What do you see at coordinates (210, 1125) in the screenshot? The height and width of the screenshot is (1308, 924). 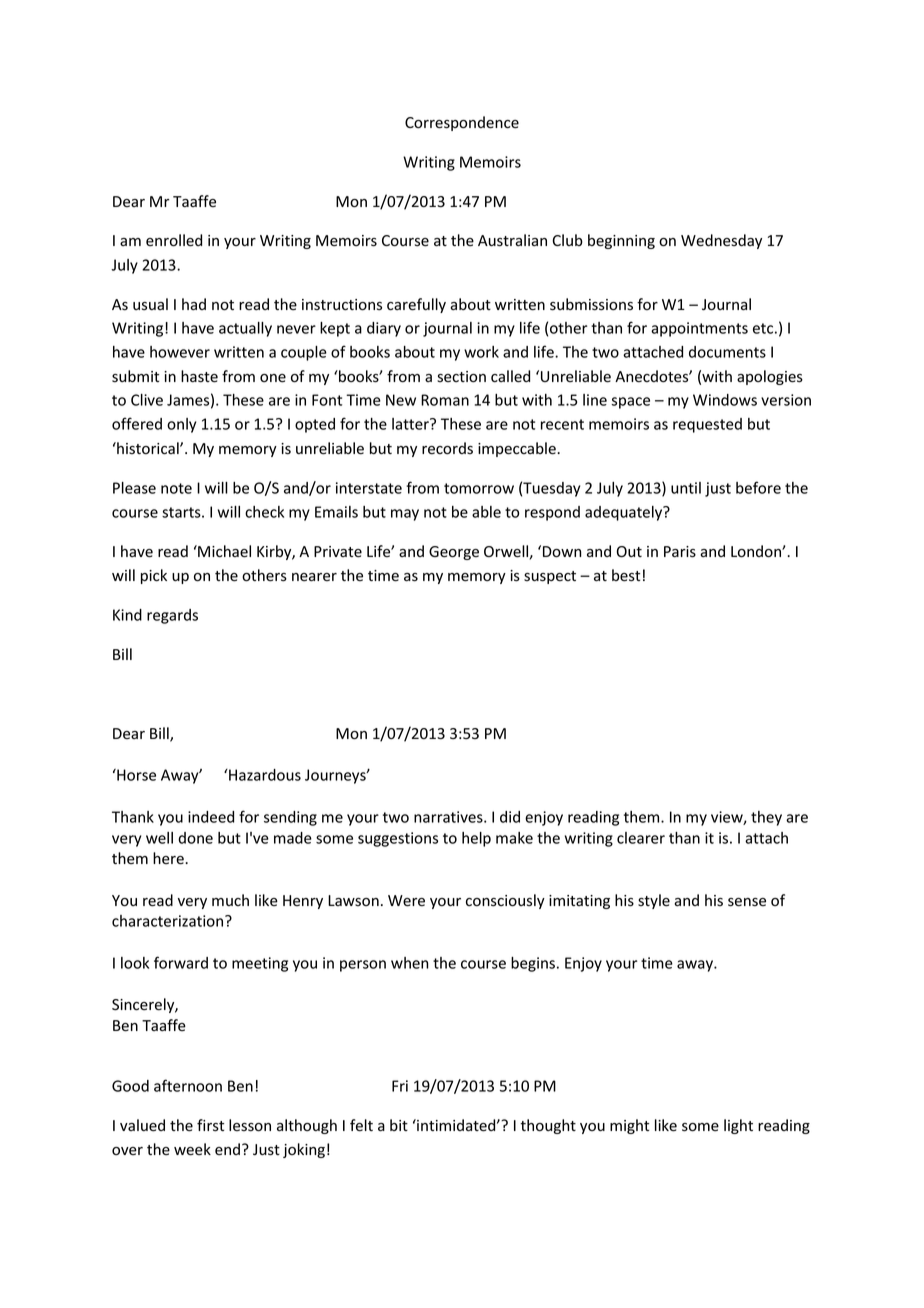 I see `first` at bounding box center [210, 1125].
